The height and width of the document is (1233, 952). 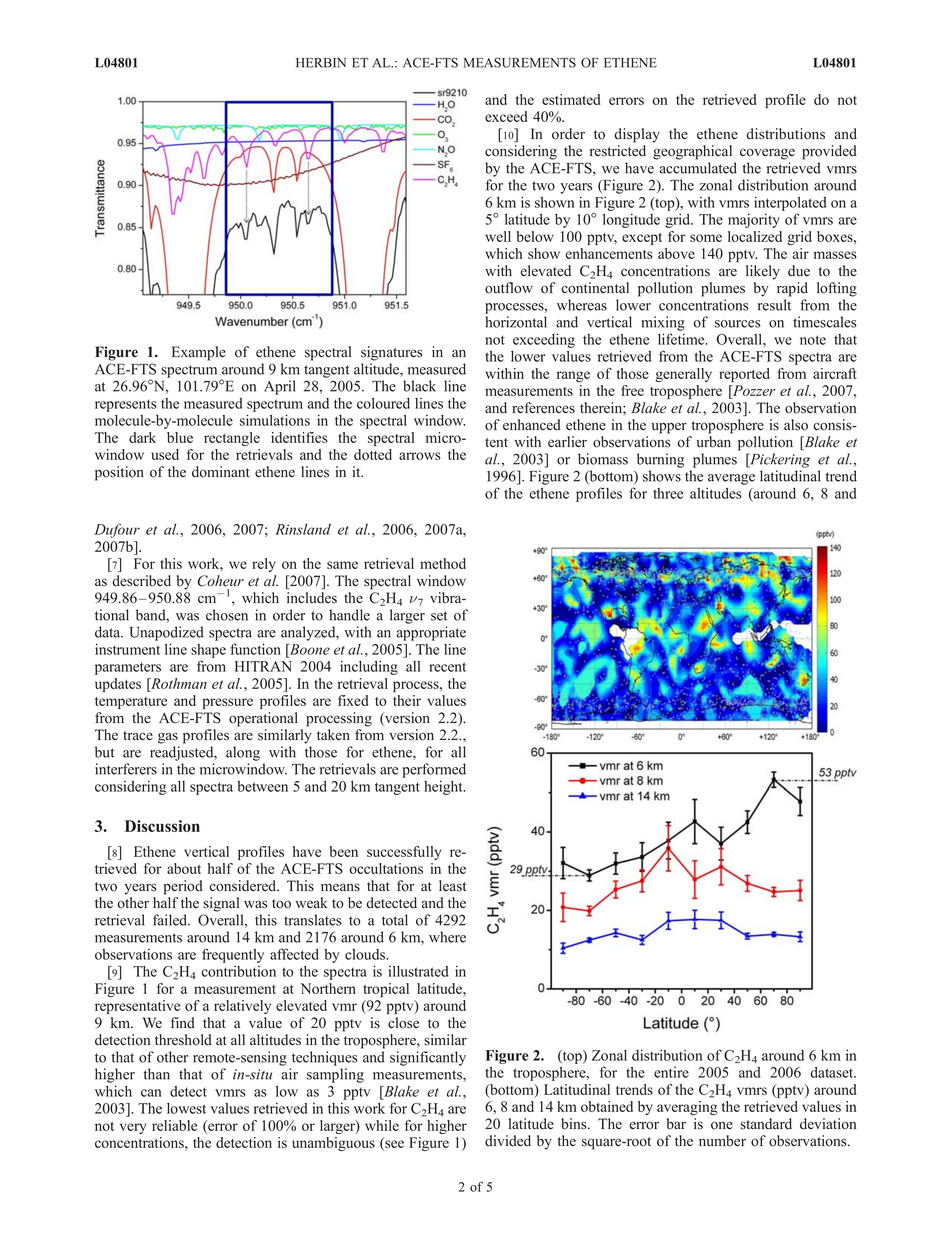 What do you see at coordinates (766, 1124) in the document?
I see `standard` at bounding box center [766, 1124].
